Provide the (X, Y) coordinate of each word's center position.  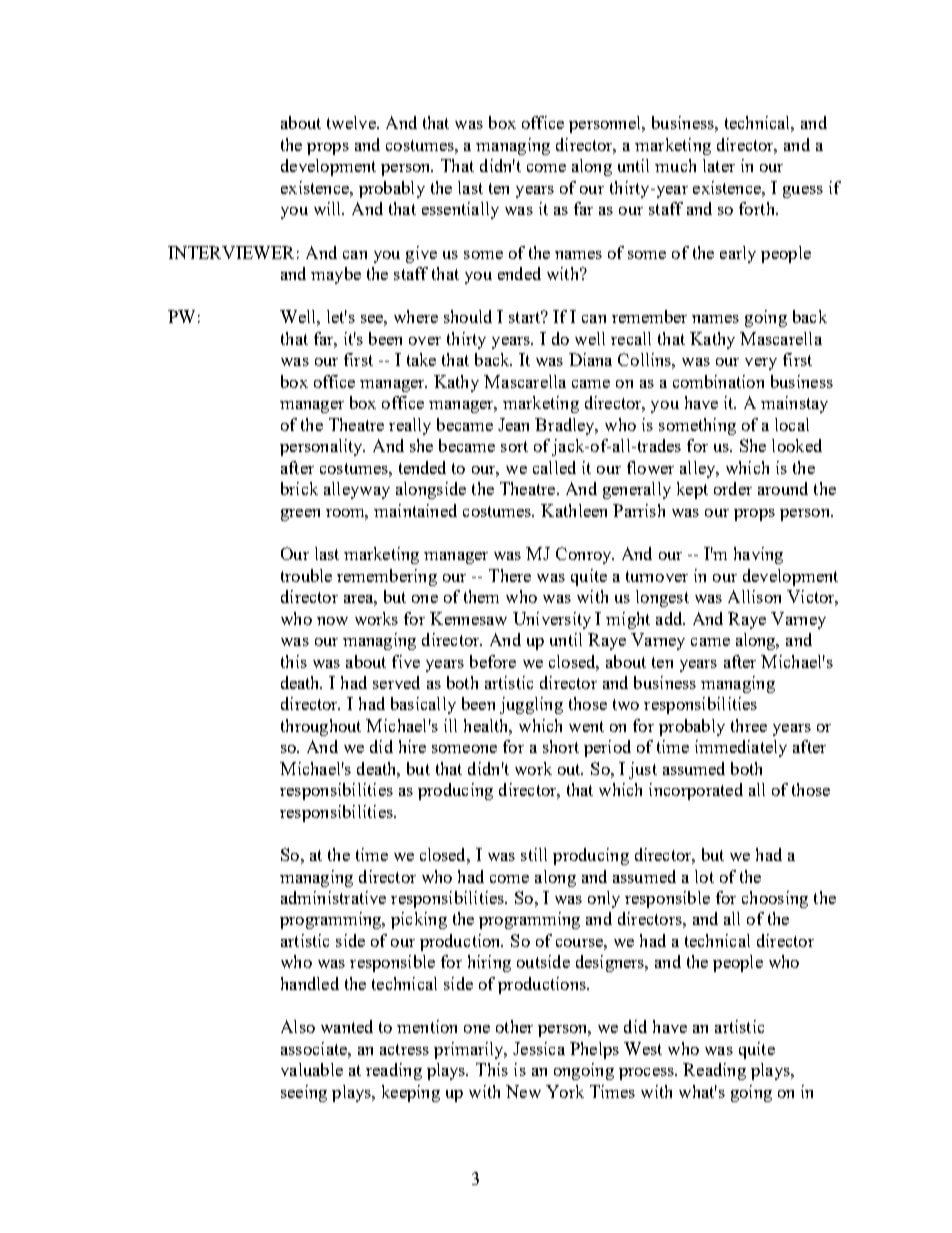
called (554, 467)
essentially (460, 210)
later (719, 165)
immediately (741, 748)
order (733, 488)
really (410, 426)
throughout (321, 727)
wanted (347, 1026)
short (561, 746)
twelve (352, 122)
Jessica (539, 1048)
